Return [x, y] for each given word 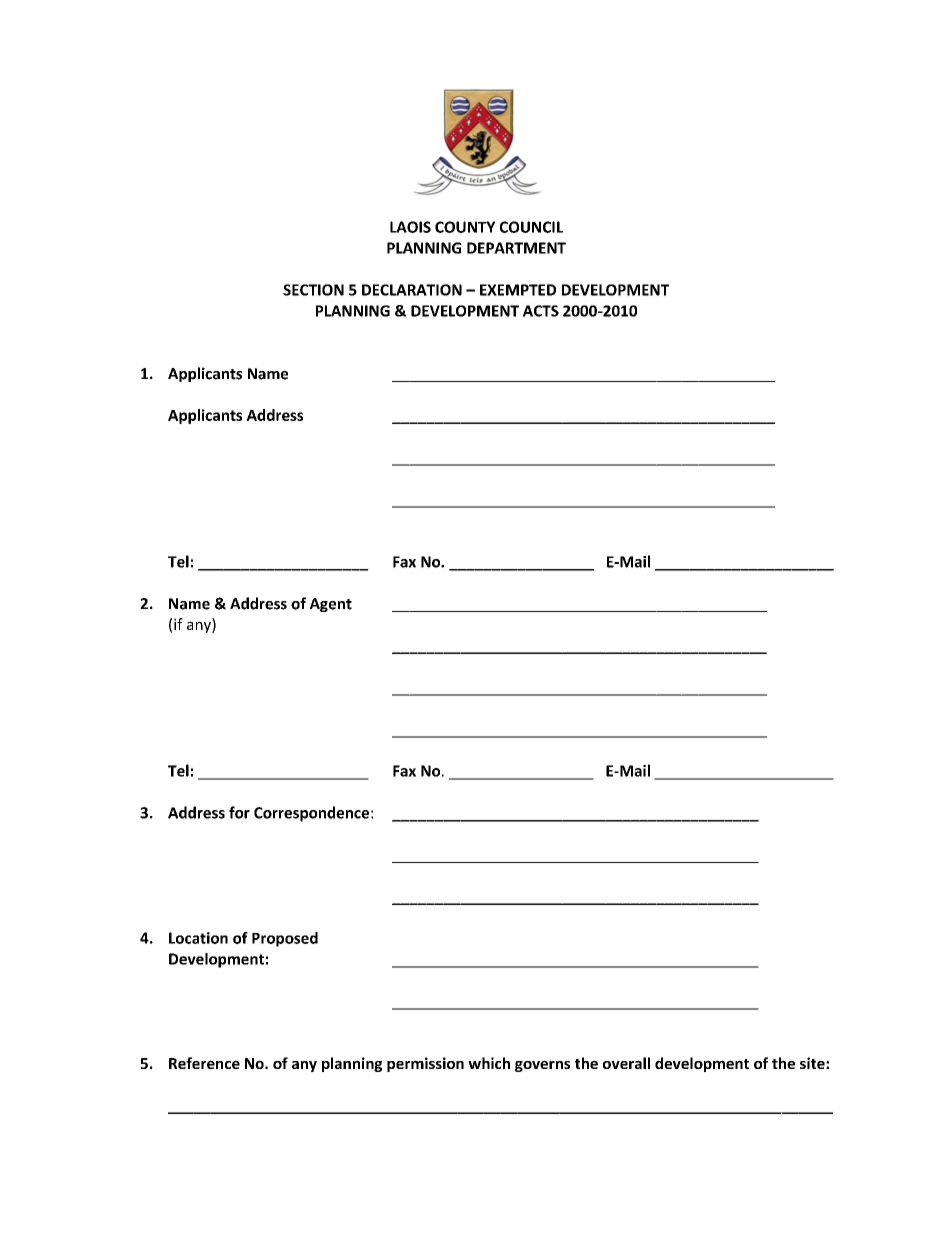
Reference [204, 1063]
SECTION [313, 290]
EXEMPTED [518, 290]
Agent [331, 605]
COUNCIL [531, 227]
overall [626, 1063]
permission [425, 1064]
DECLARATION [412, 290]
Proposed [285, 939]
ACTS [541, 311]
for [239, 812]
